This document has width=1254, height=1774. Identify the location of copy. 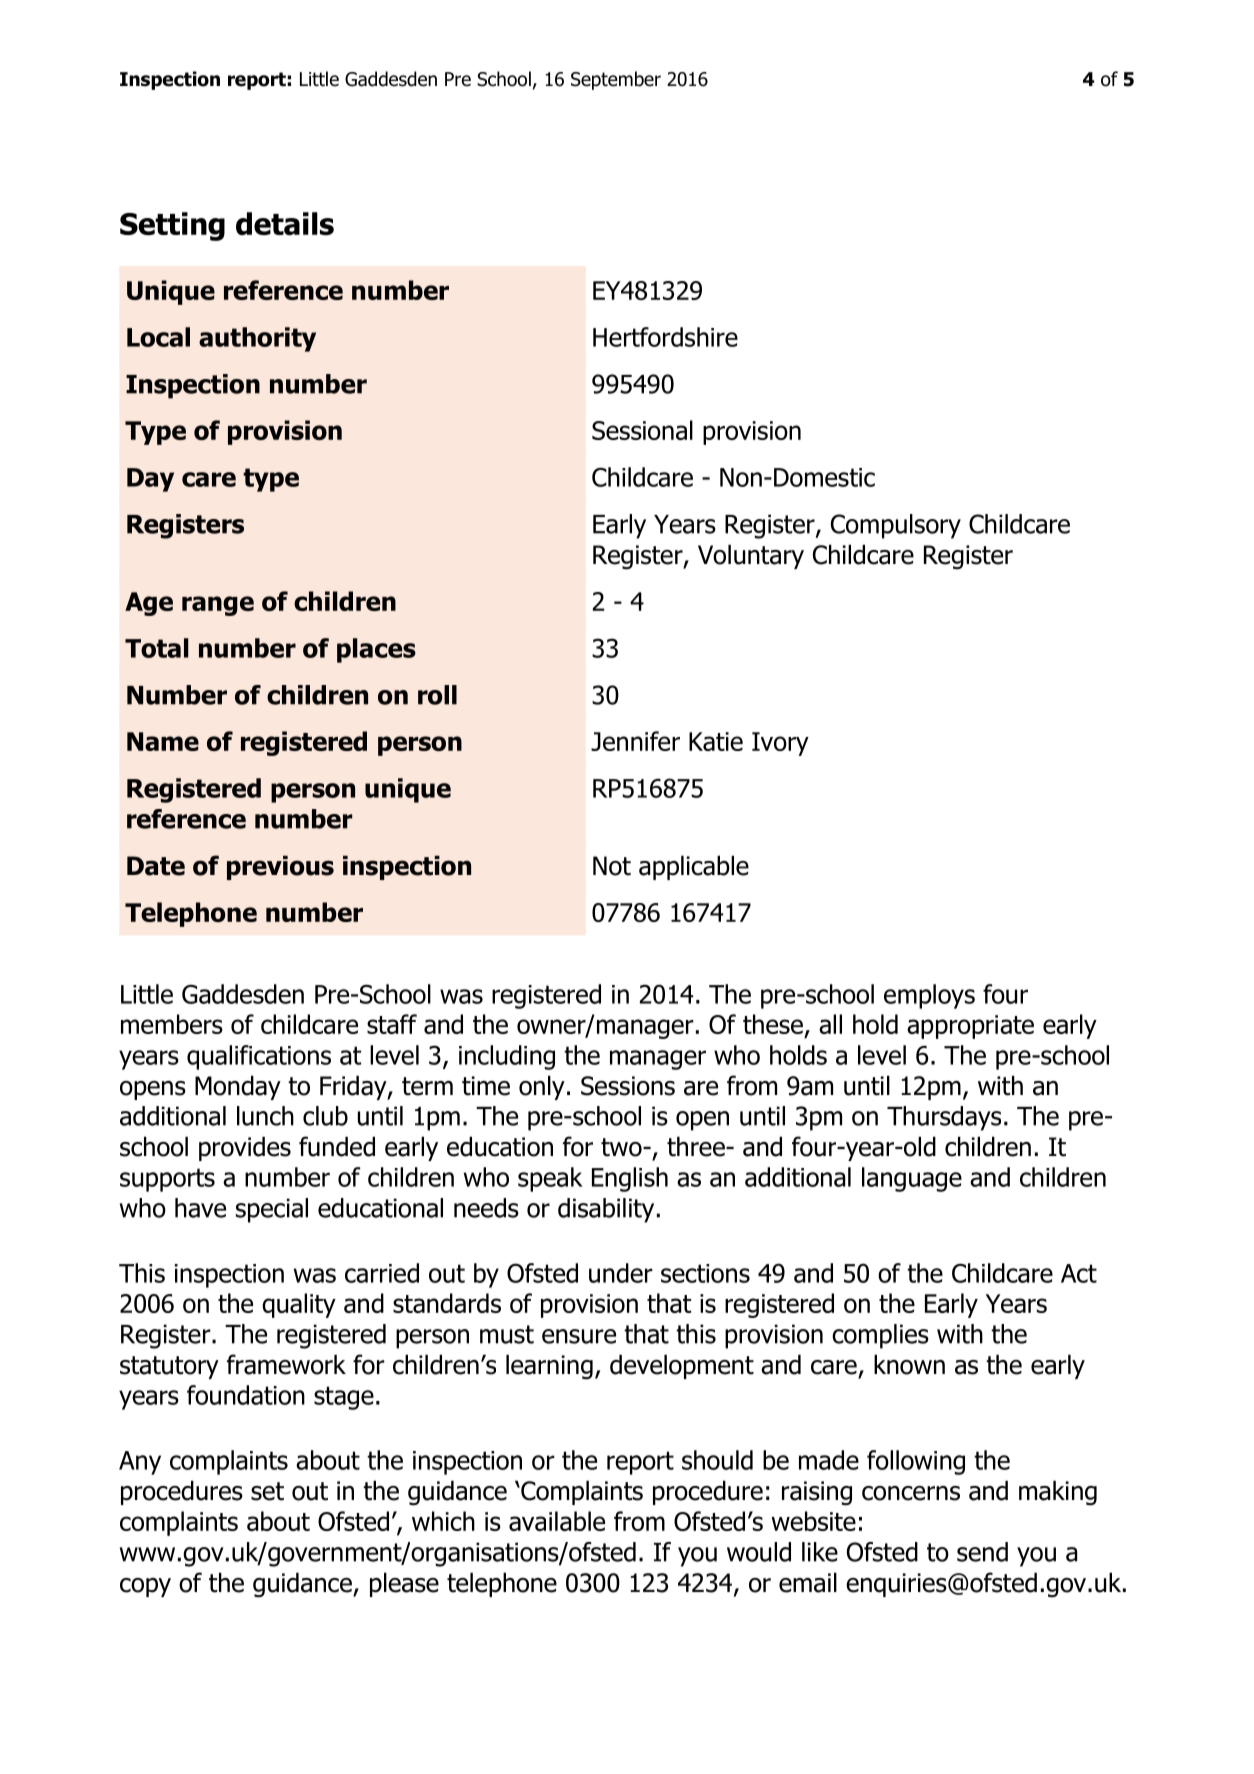
(145, 1587).
